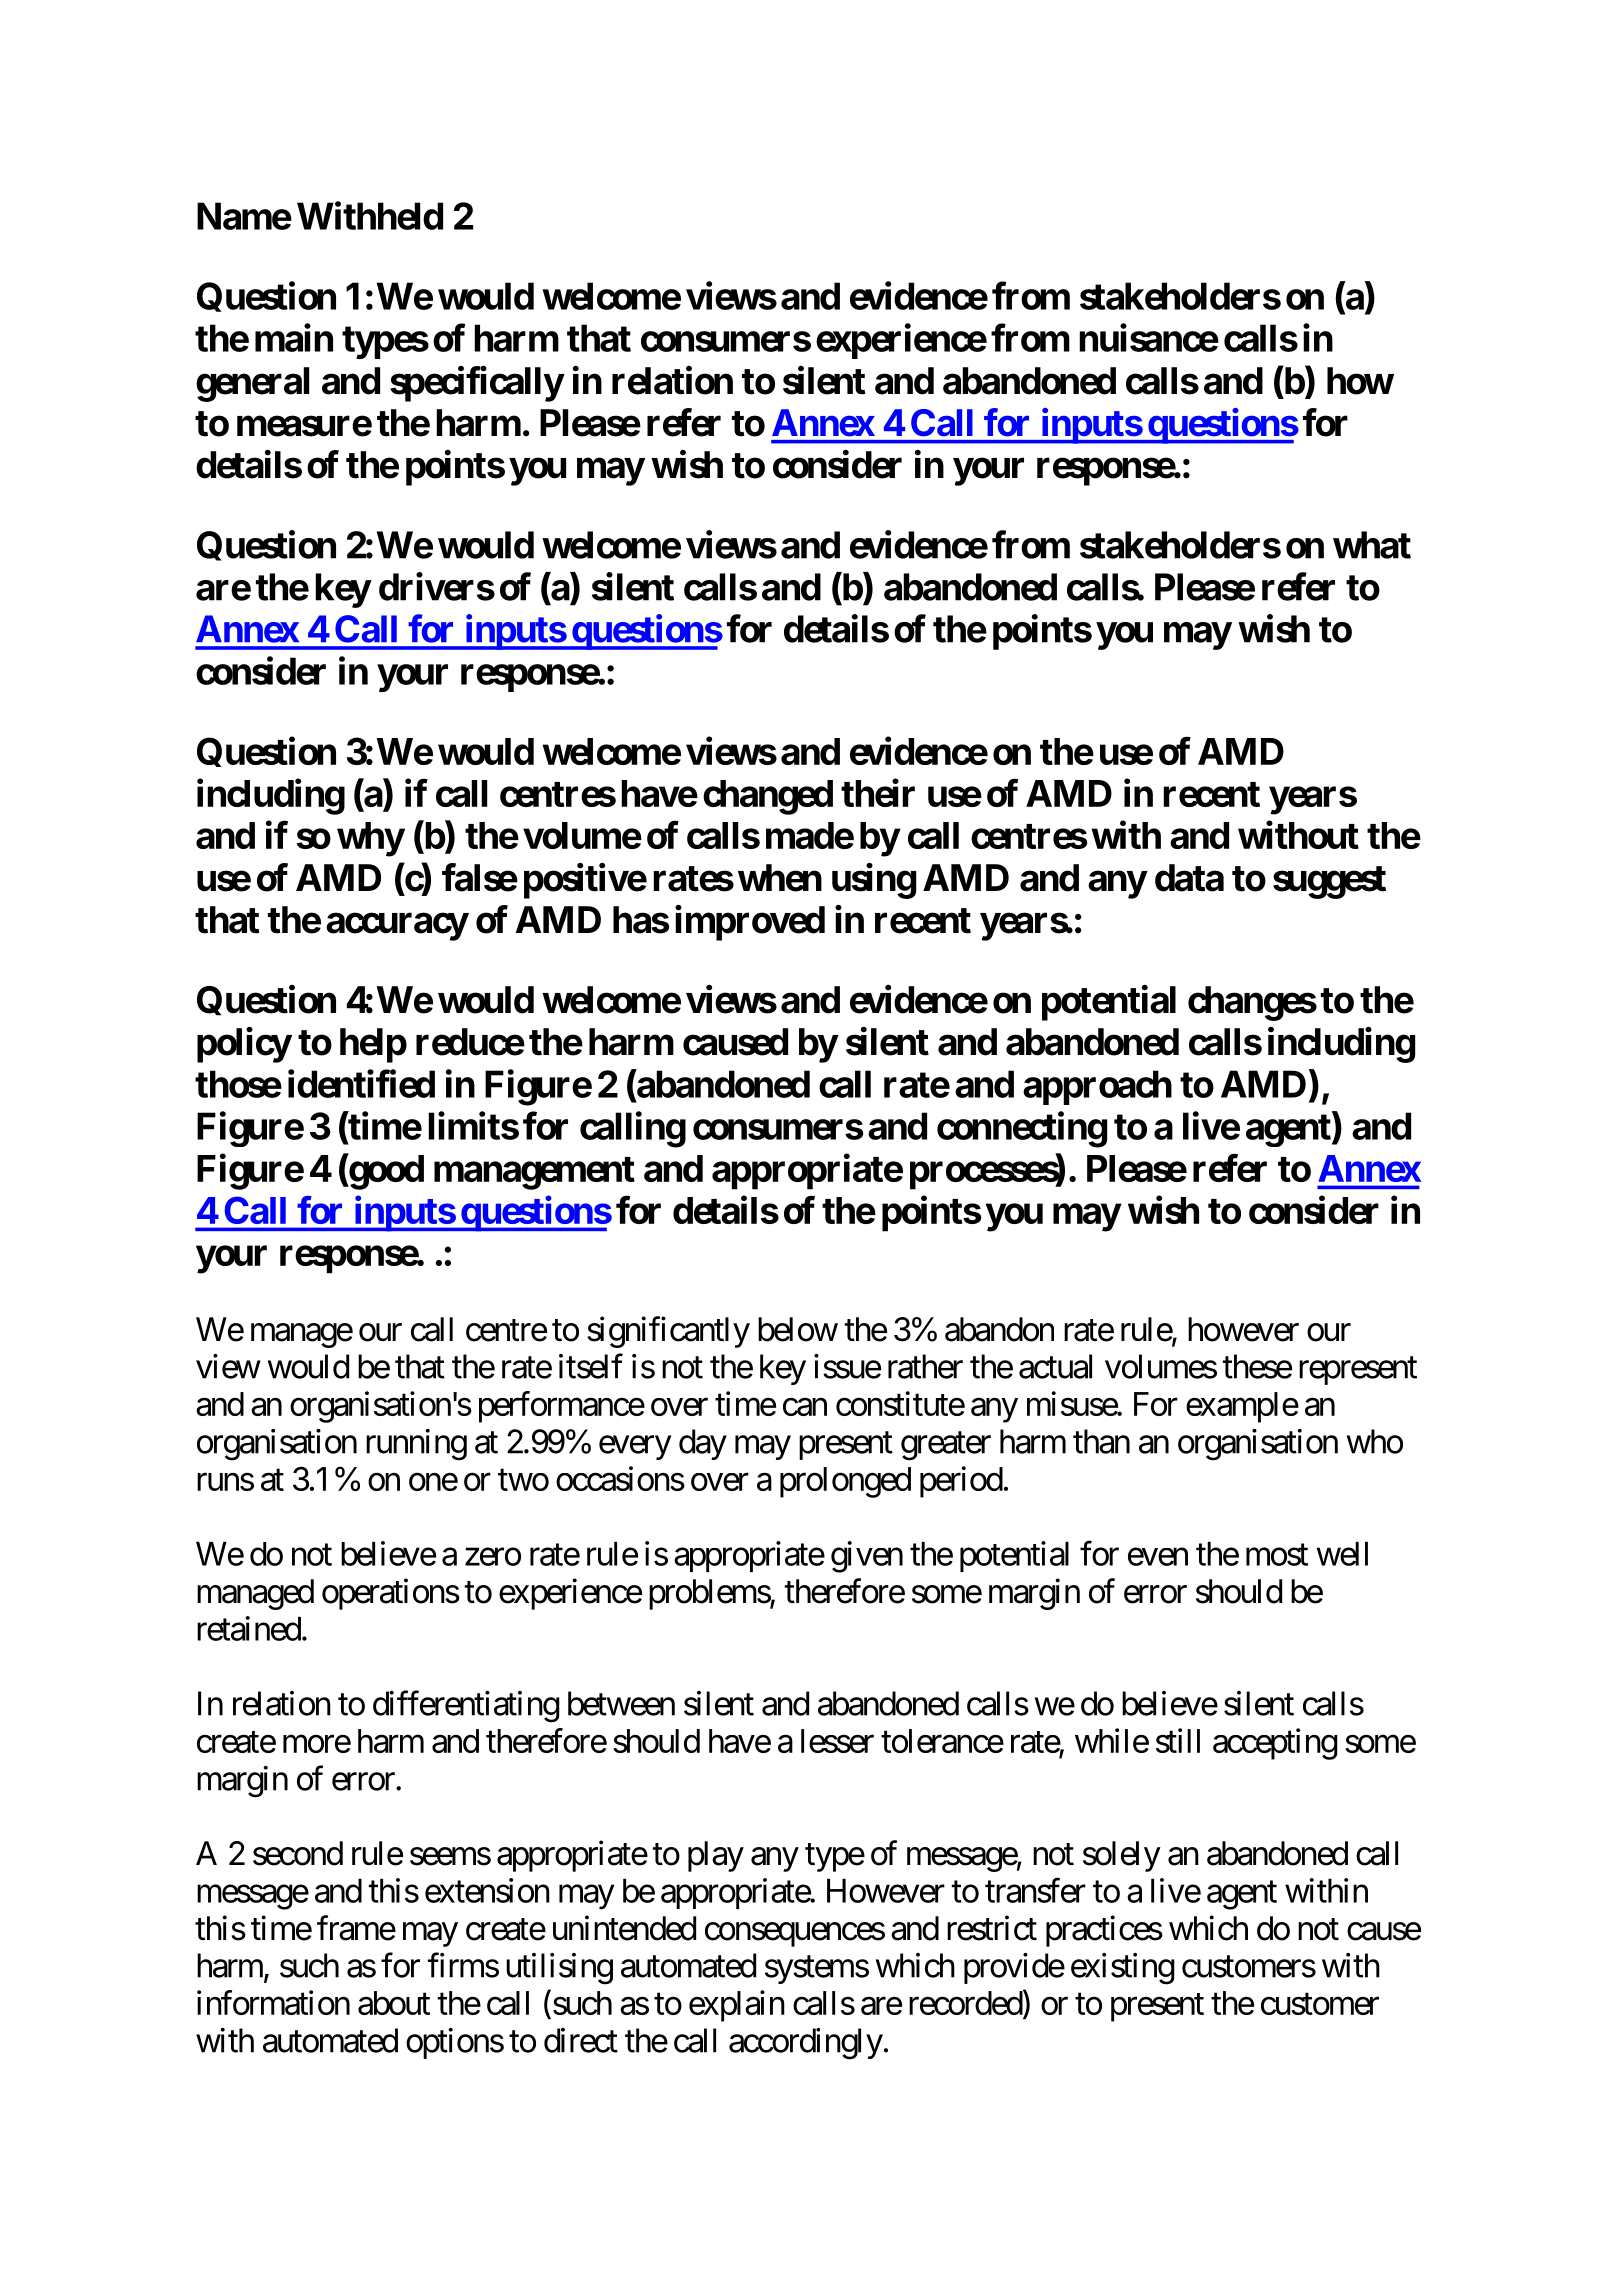 The height and width of the screenshot is (2284, 1615). What do you see at coordinates (394, 2003) in the screenshot?
I see `about` at bounding box center [394, 2003].
